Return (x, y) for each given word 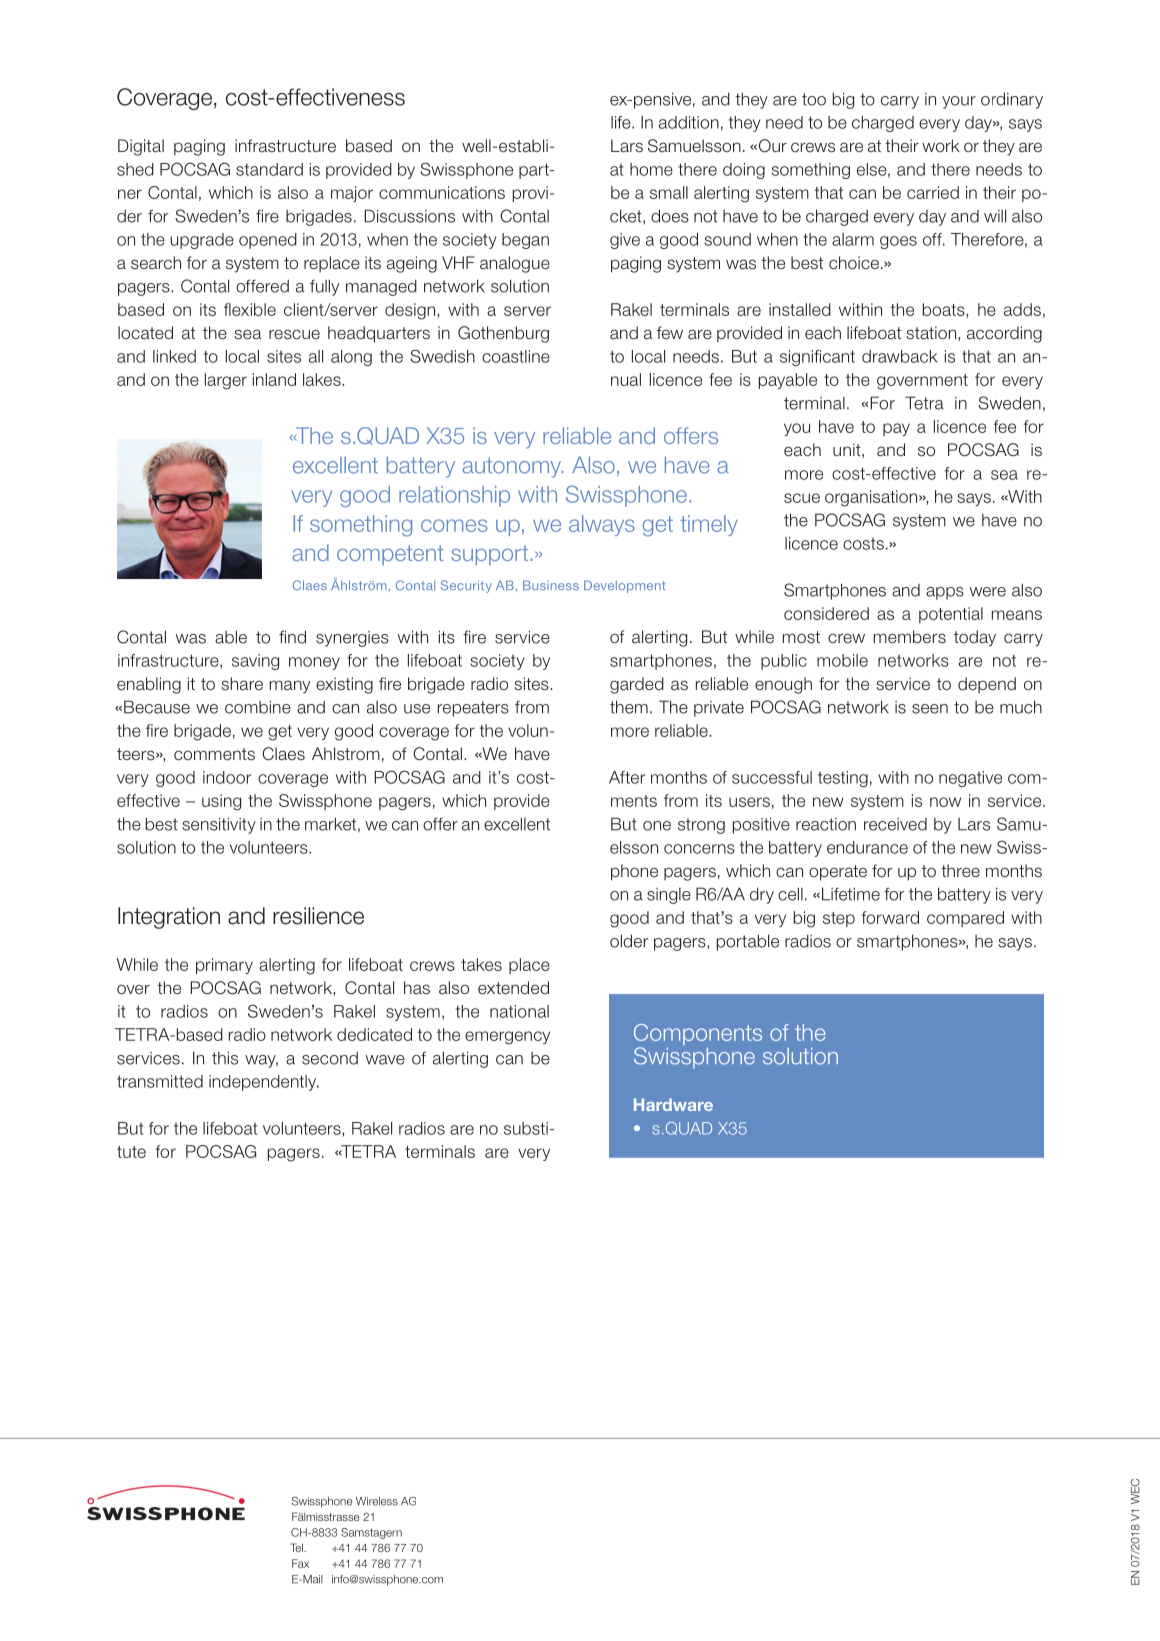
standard (269, 169)
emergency (507, 1038)
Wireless (377, 1501)
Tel (297, 1547)
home (651, 169)
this (225, 1058)
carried (933, 192)
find (292, 637)
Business (551, 585)
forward (890, 917)
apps (945, 593)
